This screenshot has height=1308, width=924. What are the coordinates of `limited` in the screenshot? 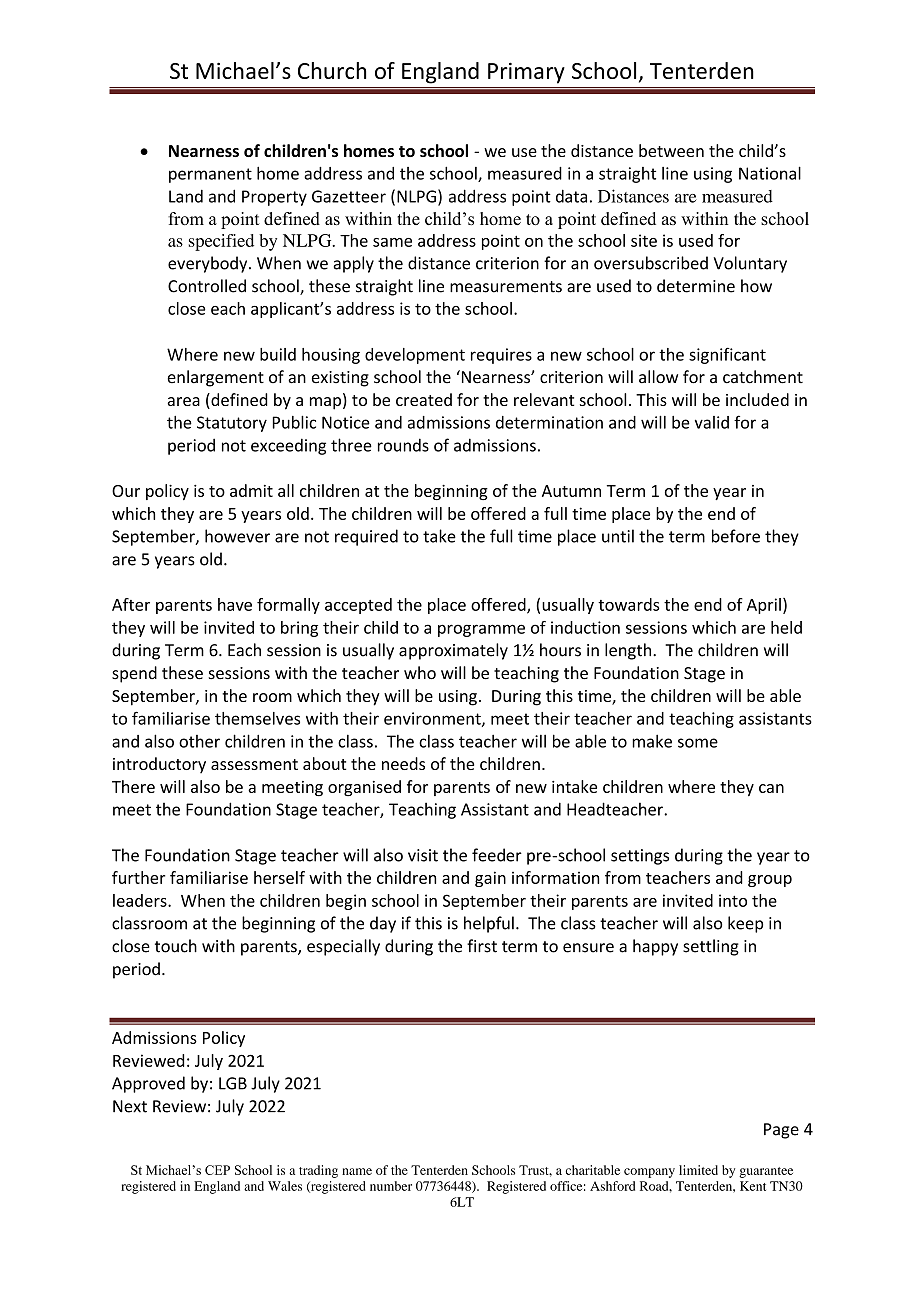 It's located at (698, 1170).
